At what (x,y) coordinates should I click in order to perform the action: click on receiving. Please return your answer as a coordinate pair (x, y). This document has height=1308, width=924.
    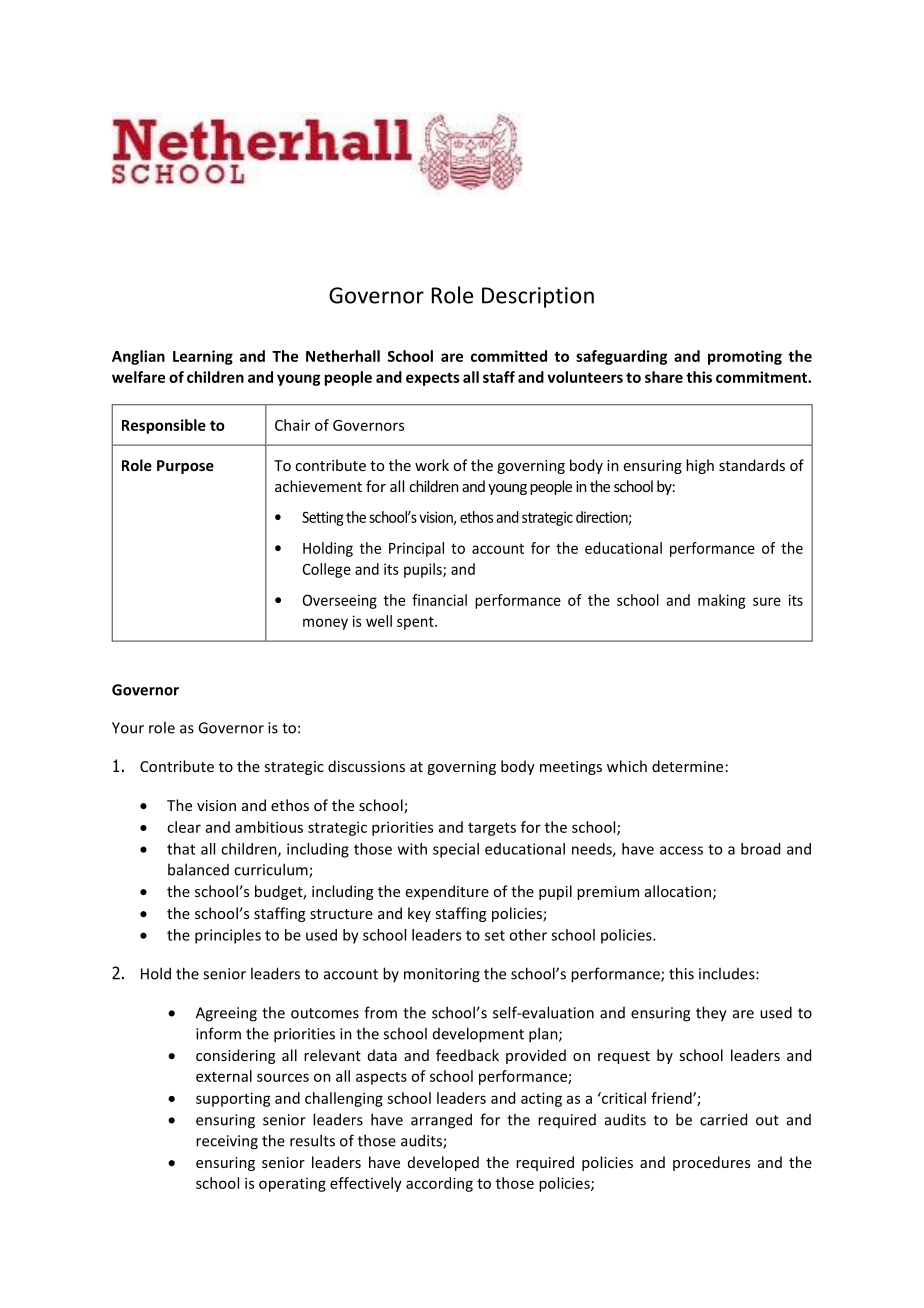
    Looking at the image, I should click on (227, 1142).
